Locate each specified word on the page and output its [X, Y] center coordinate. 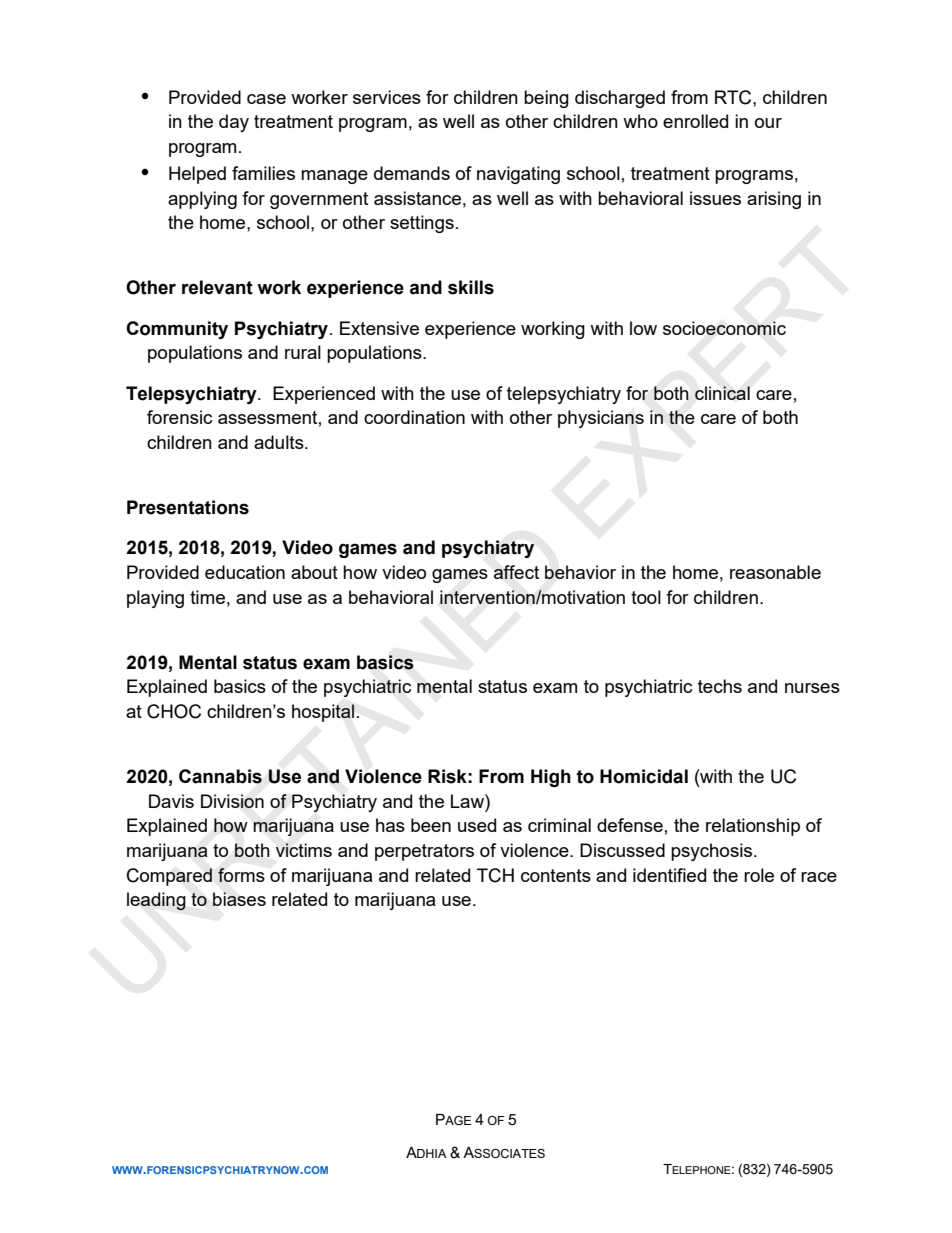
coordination [414, 417]
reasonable [775, 572]
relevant [217, 287]
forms [241, 875]
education [245, 572]
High [551, 778]
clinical [722, 393]
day [234, 123]
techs [720, 686]
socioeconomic [724, 328]
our [768, 123]
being [546, 99]
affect [516, 572]
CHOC [174, 711]
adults [280, 442]
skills [471, 287]
